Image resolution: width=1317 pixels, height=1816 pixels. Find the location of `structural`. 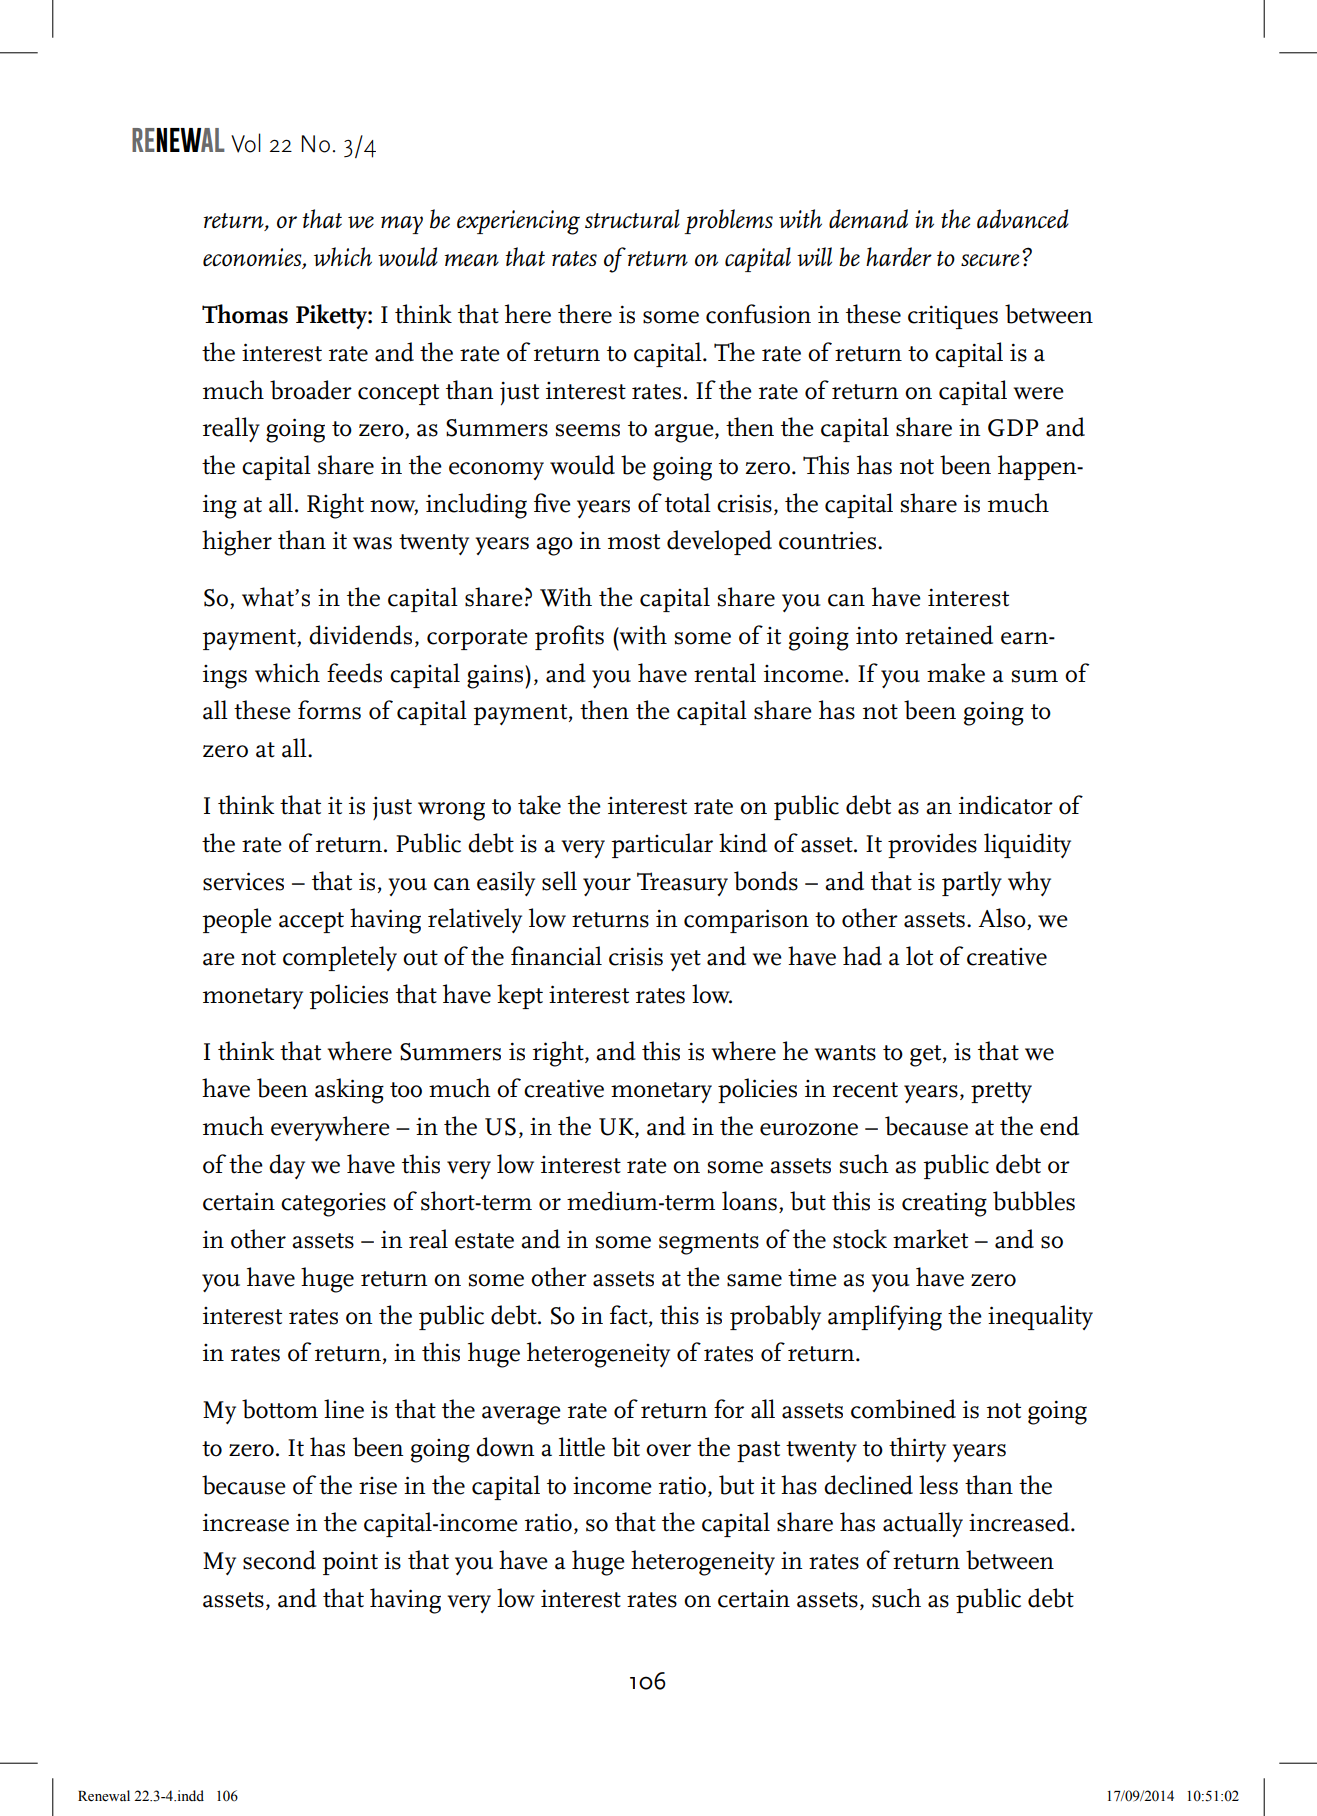

structural is located at coordinates (632, 219).
